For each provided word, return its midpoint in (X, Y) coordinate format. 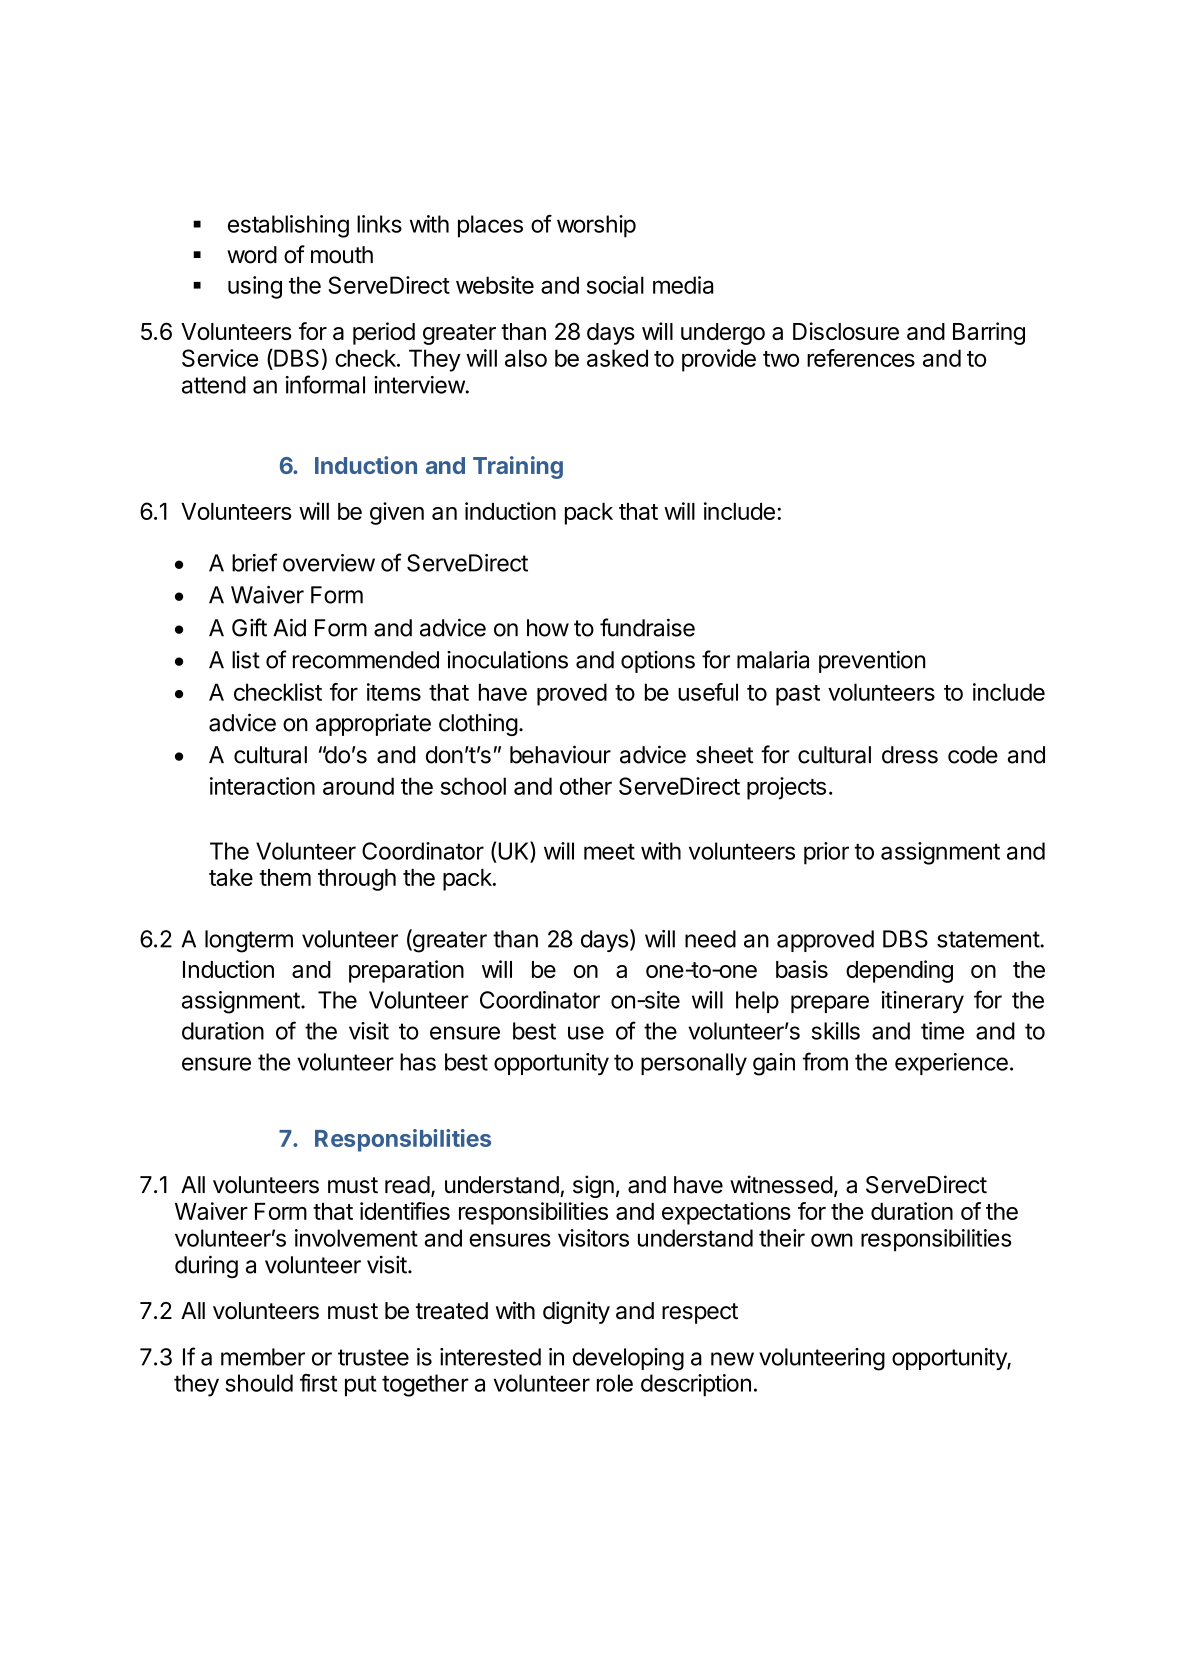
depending (899, 971)
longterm (249, 941)
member (263, 1357)
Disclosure (846, 331)
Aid (289, 627)
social (615, 285)
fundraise (647, 627)
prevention (872, 661)
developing (628, 1359)
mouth (342, 255)
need (710, 939)
